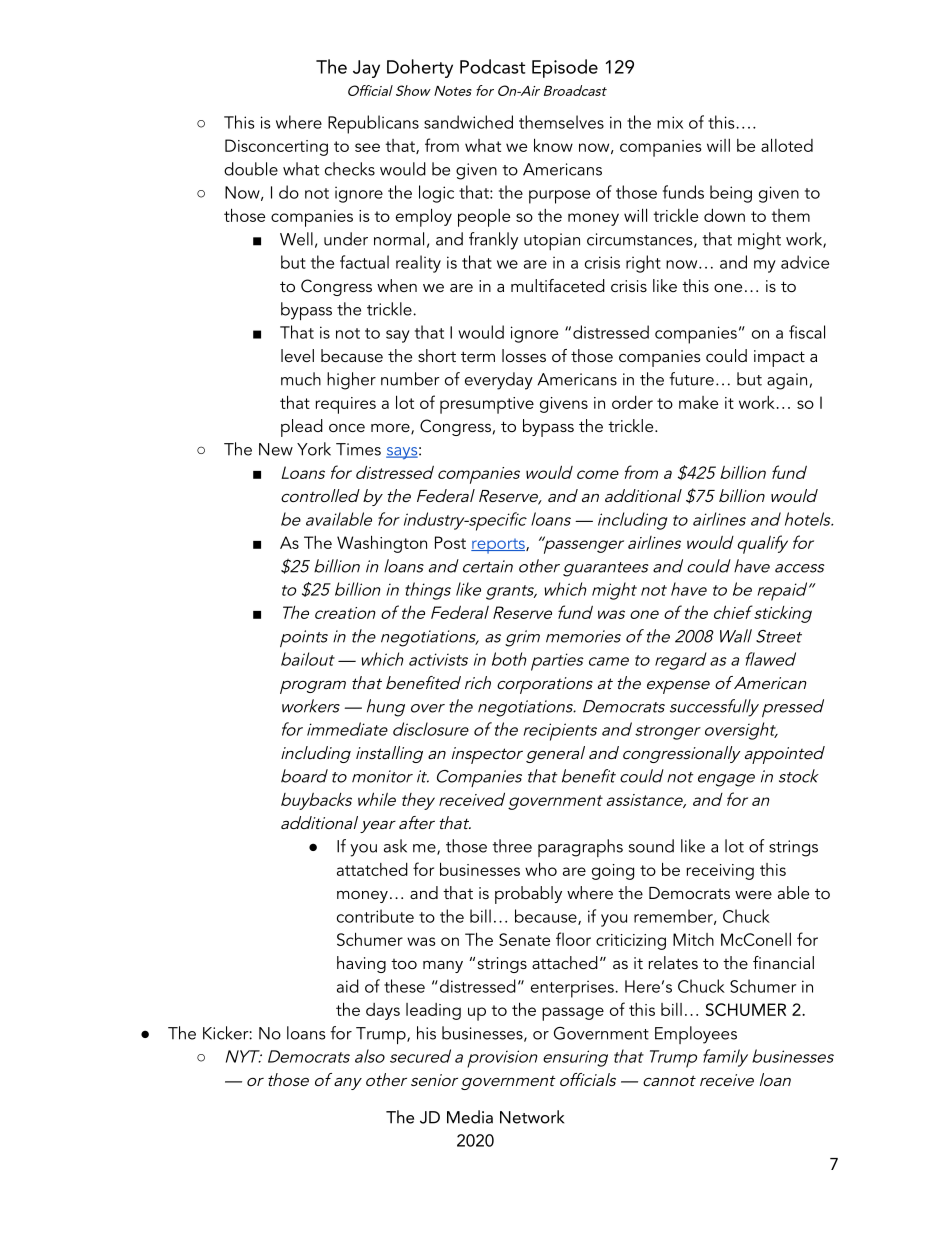  Describe the element at coordinates (361, 964) in the screenshot. I see `having` at that location.
